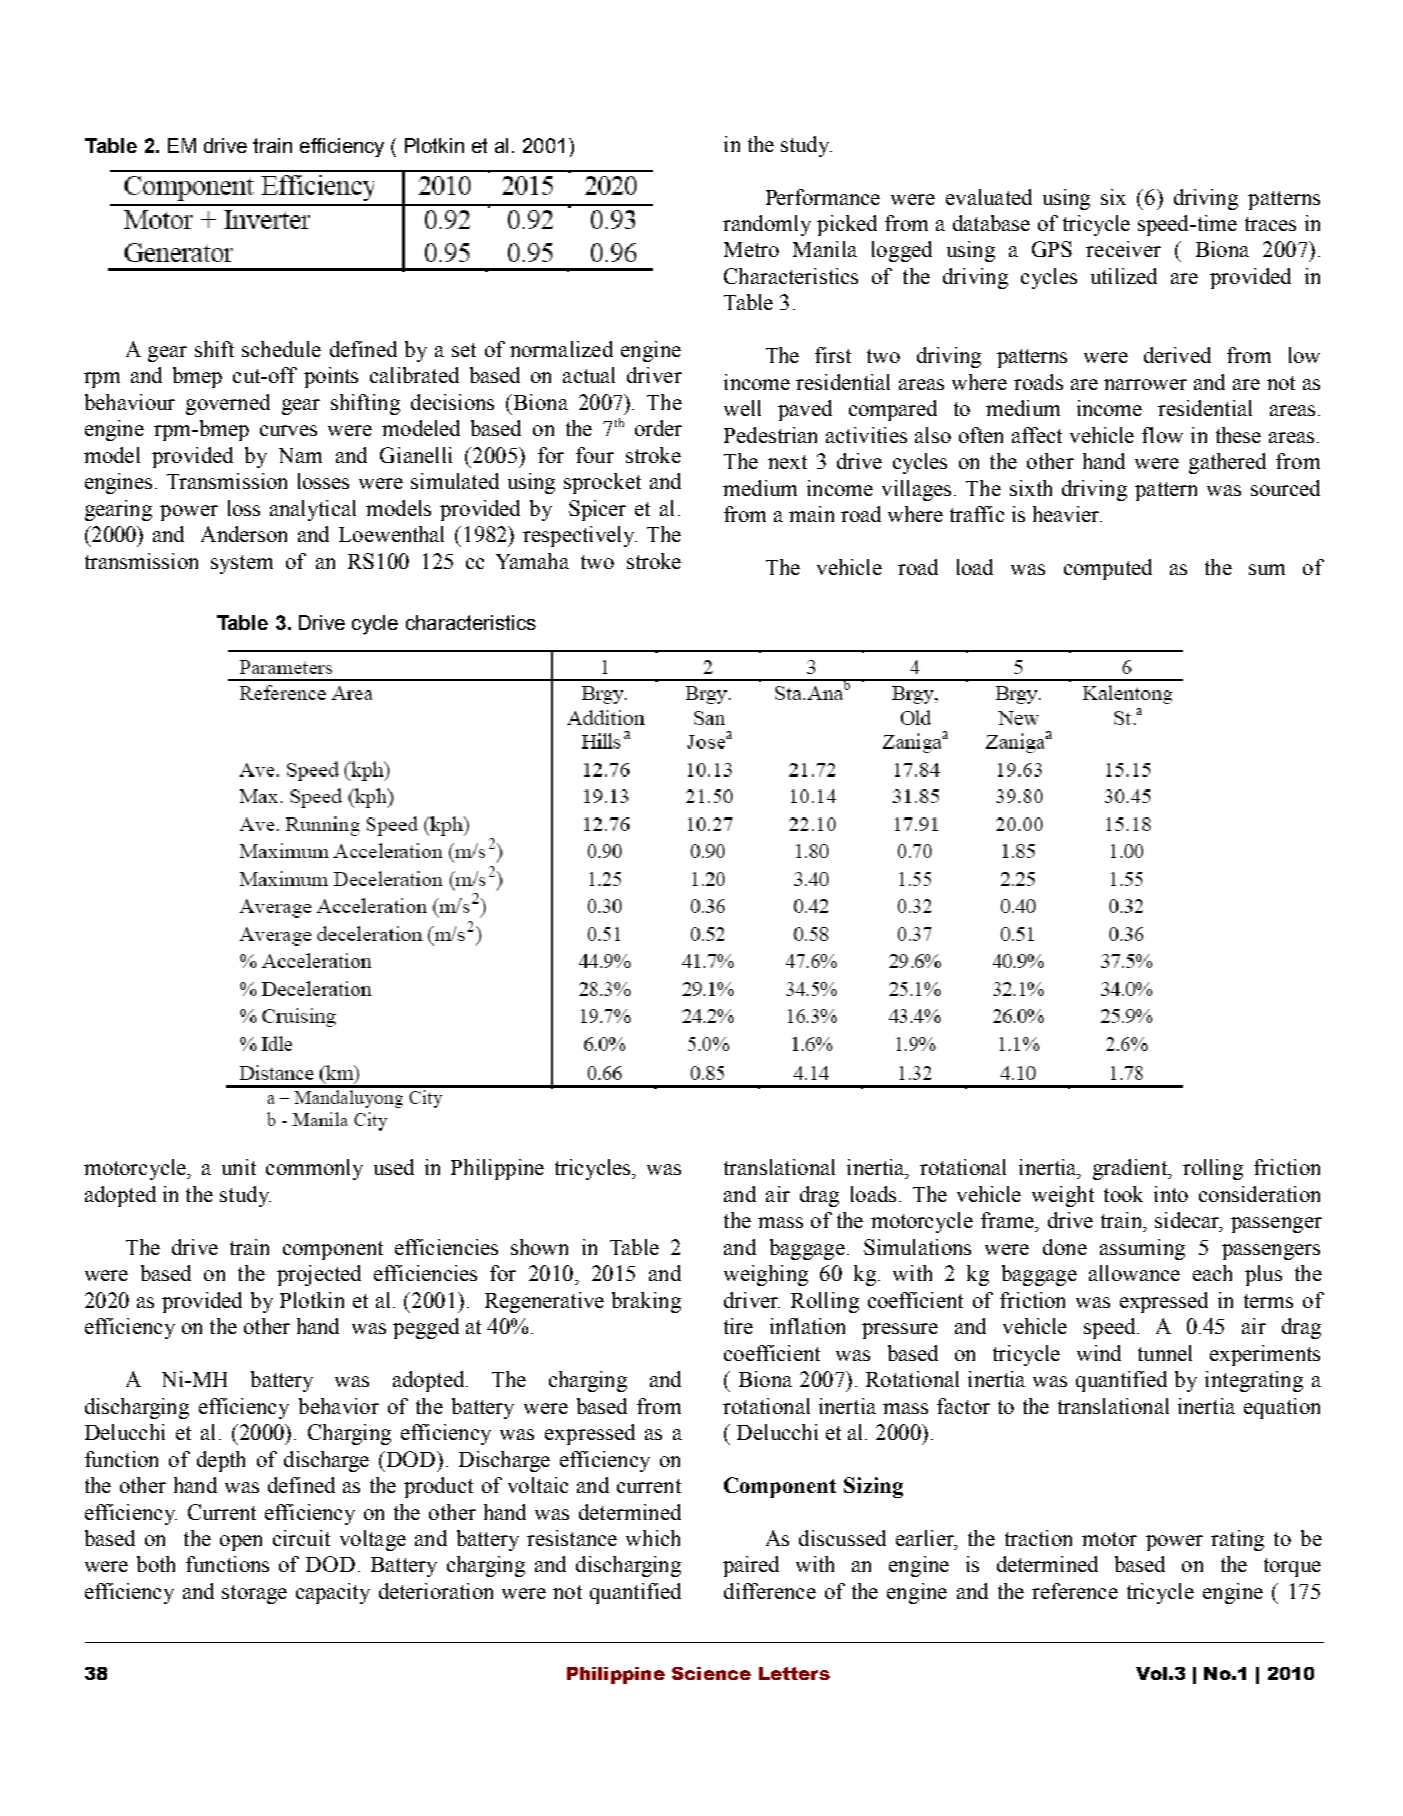 The height and width of the screenshot is (1816, 1403). I want to click on system, so click(242, 564).
